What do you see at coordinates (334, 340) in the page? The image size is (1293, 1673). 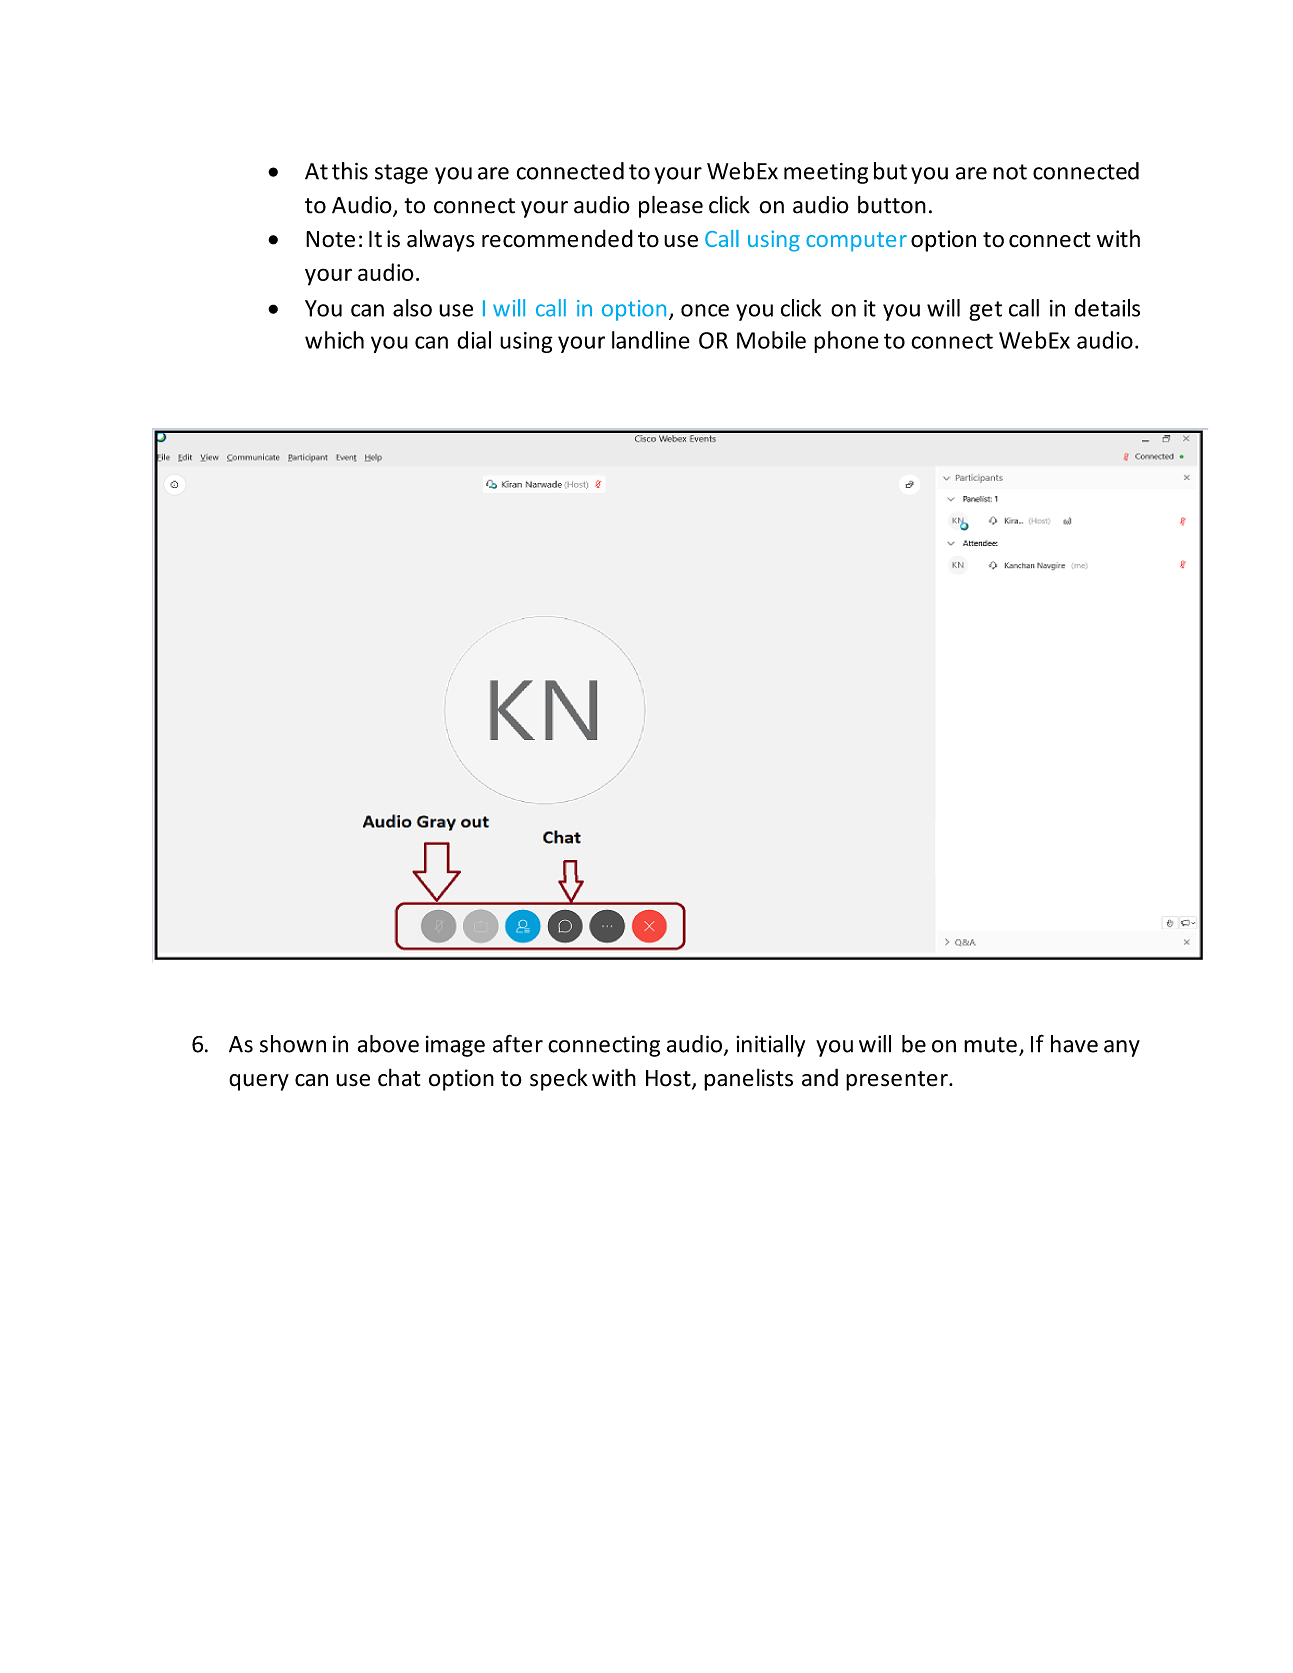 I see `which` at bounding box center [334, 340].
